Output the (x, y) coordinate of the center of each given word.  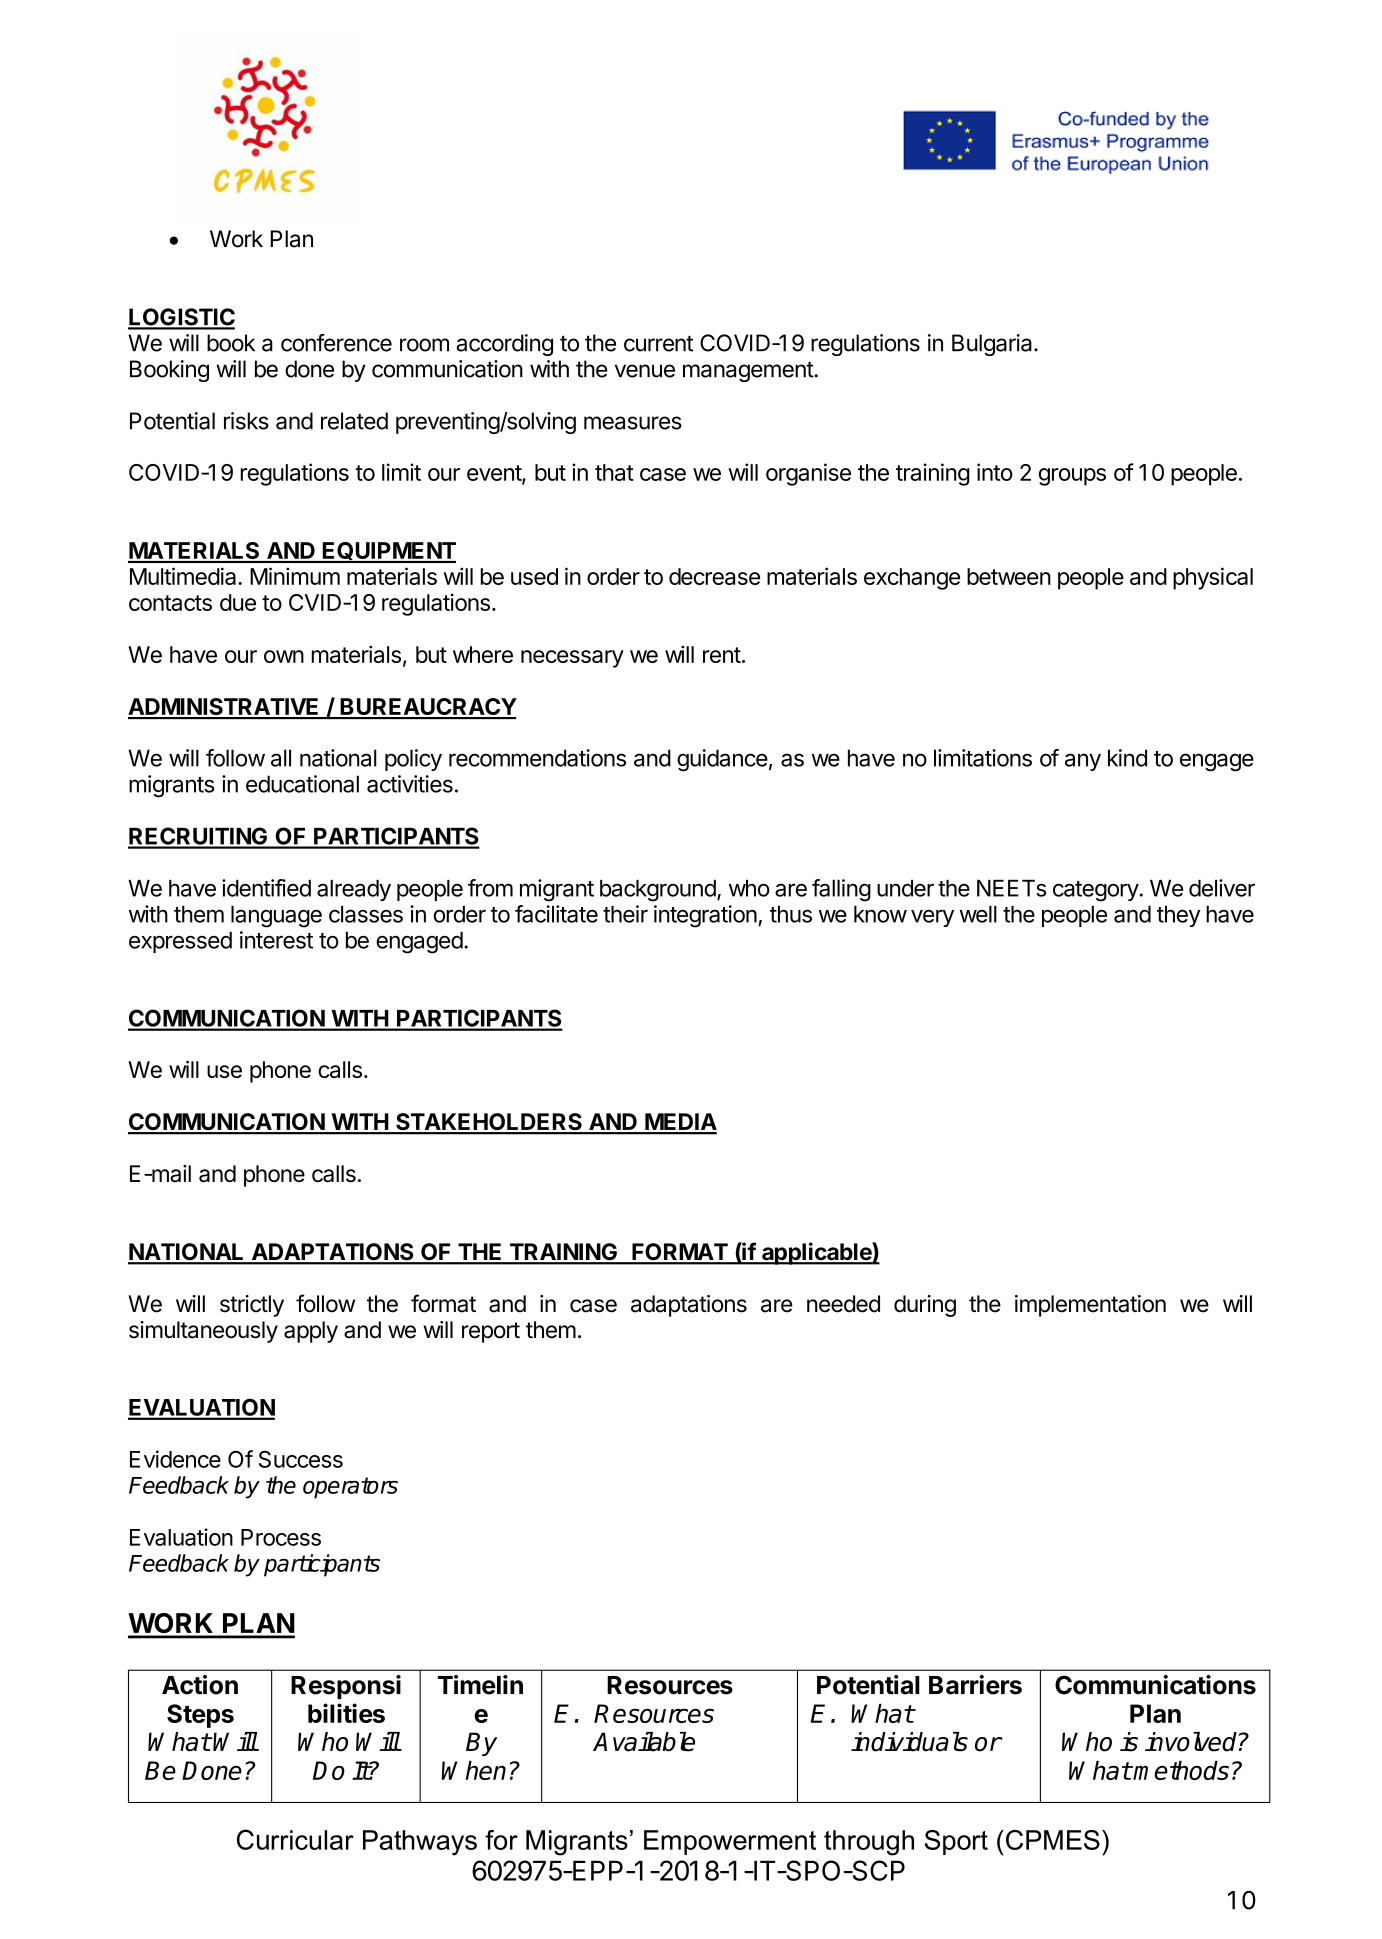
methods (1181, 1770)
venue (645, 371)
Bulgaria (993, 345)
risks (246, 421)
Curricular (295, 1839)
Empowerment (730, 1842)
